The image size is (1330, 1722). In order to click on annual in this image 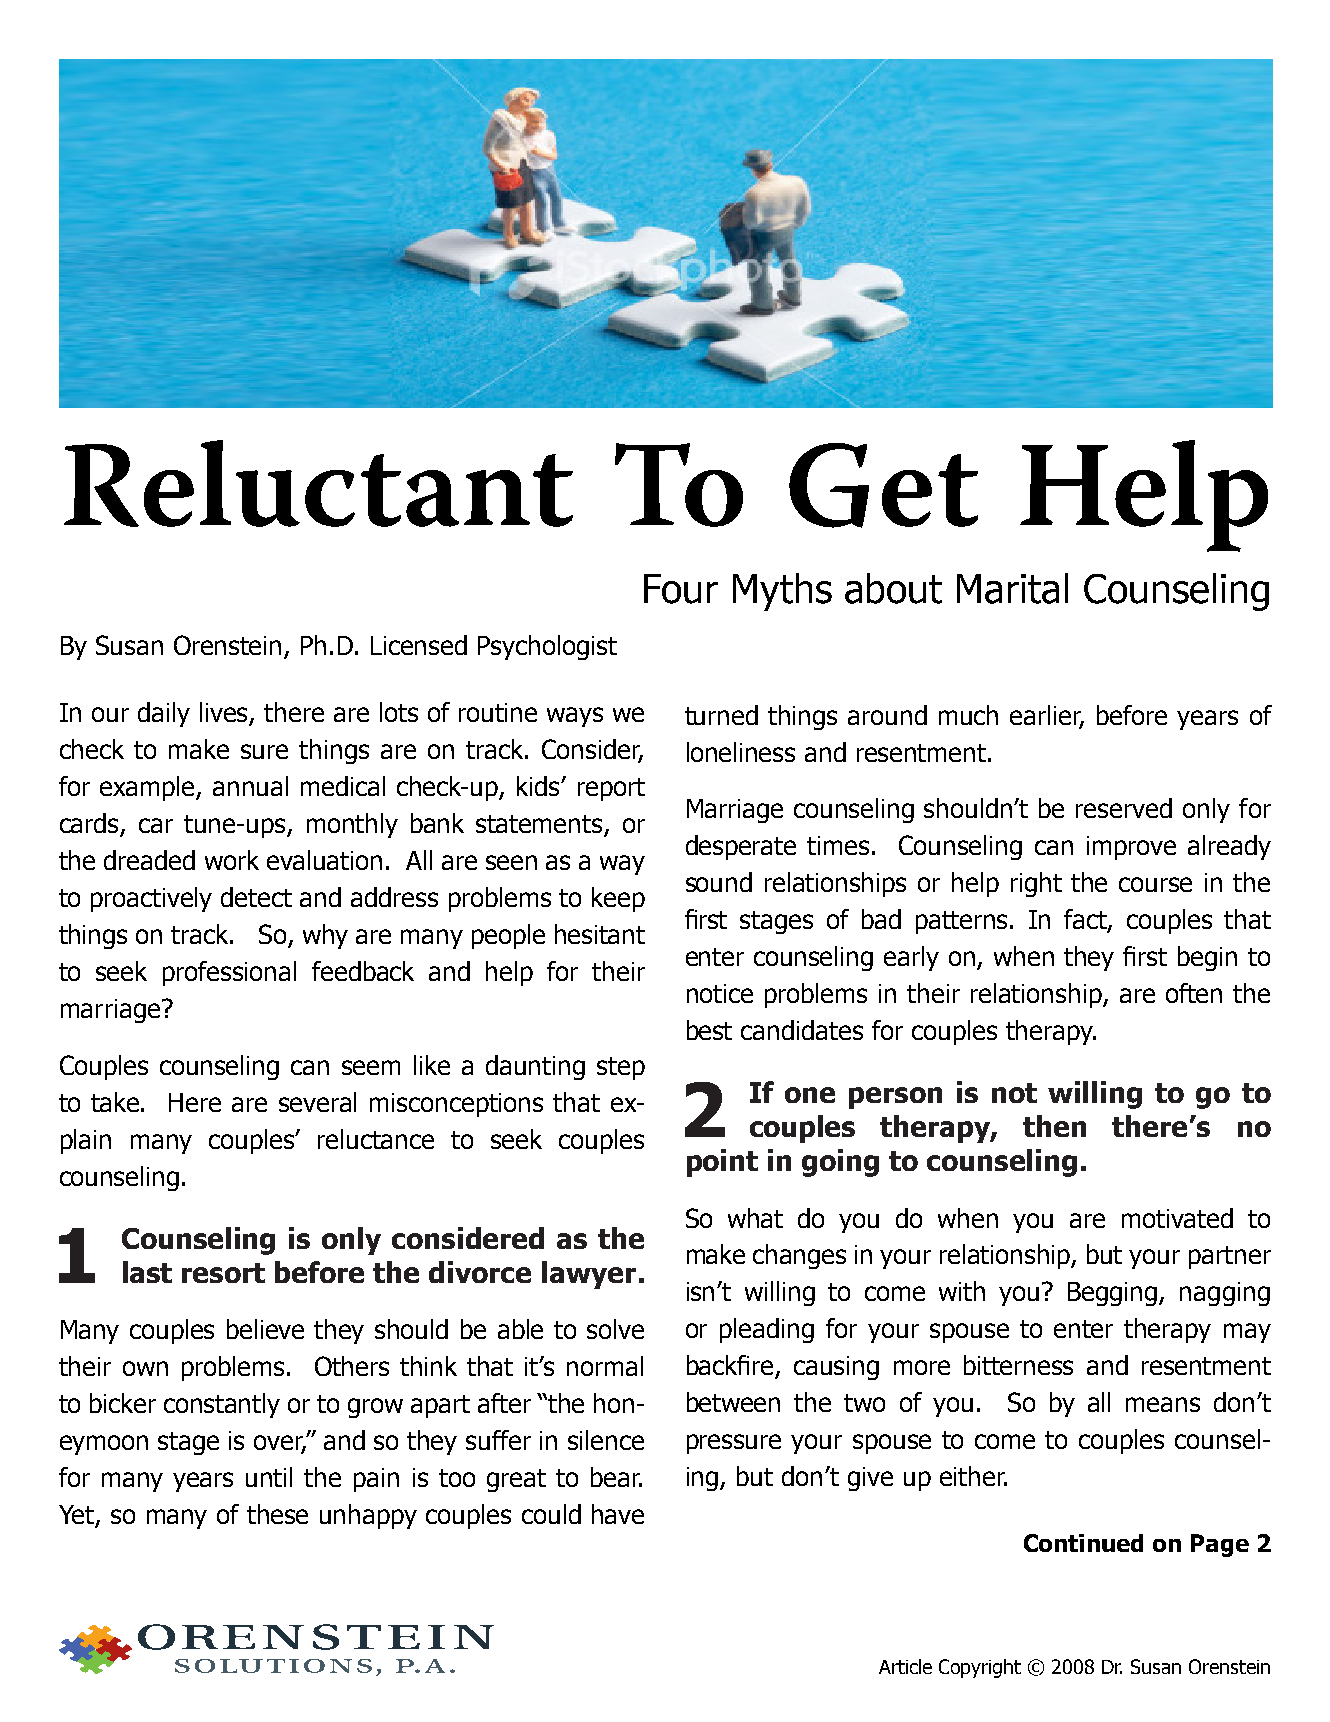, I will do `click(250, 786)`.
